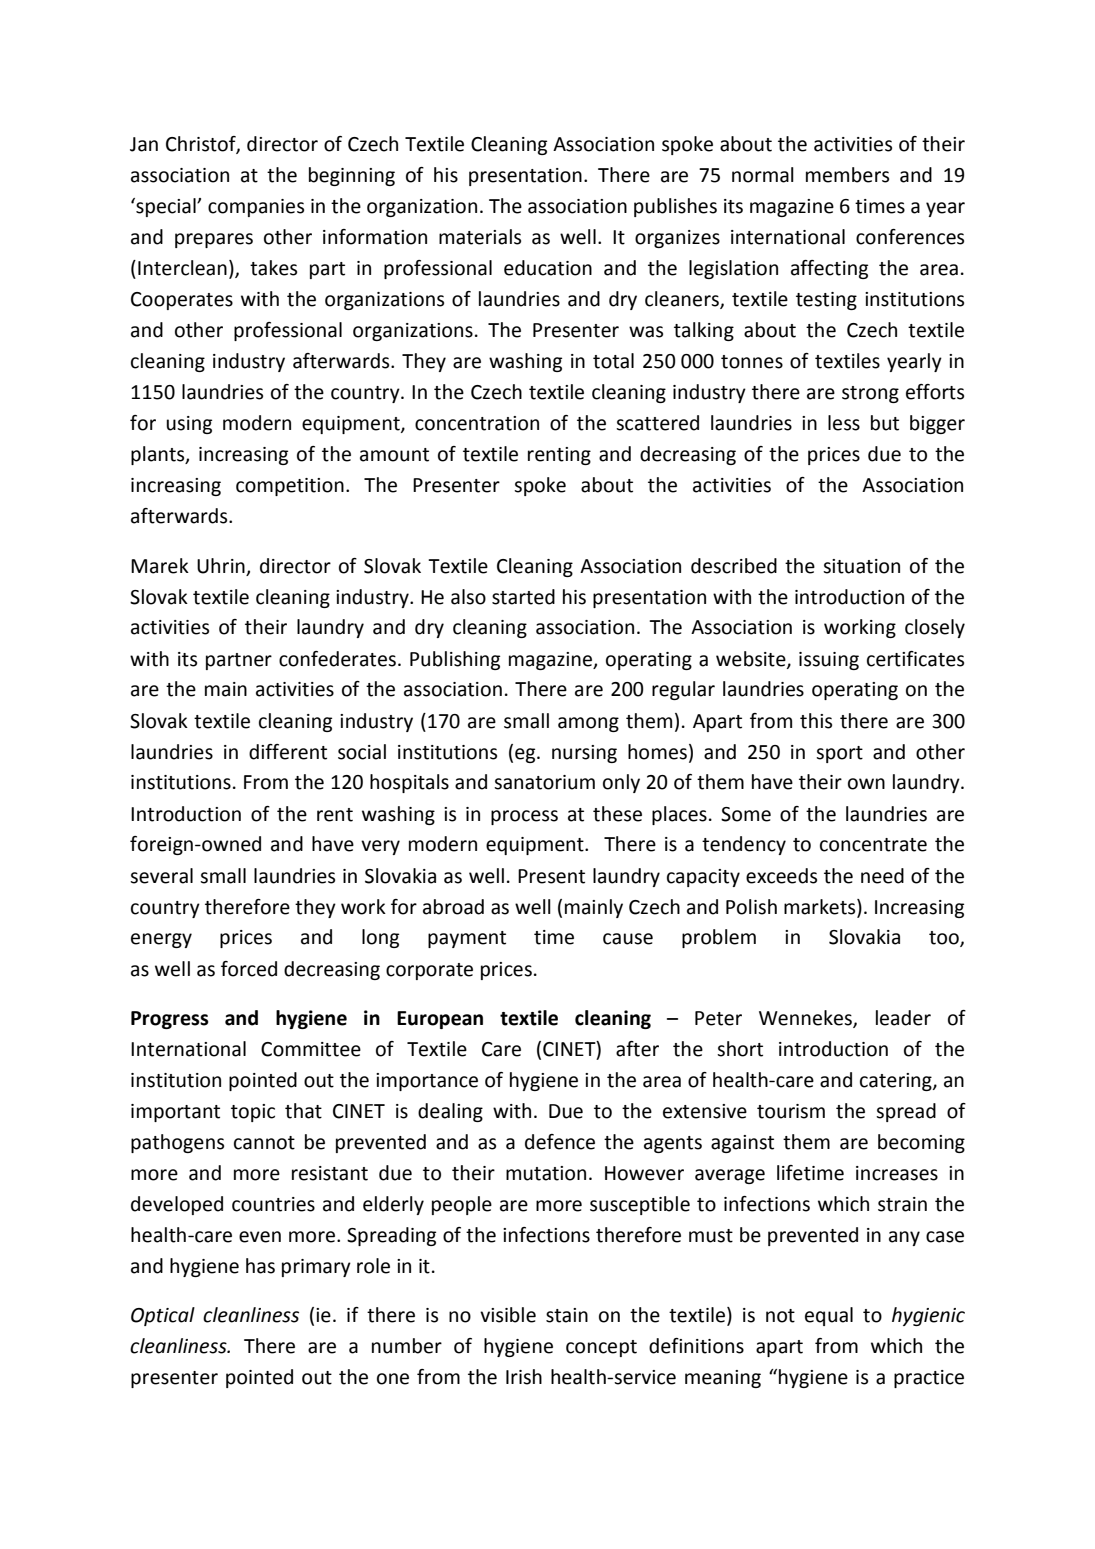 The height and width of the screenshot is (1549, 1095). What do you see at coordinates (844, 423) in the screenshot?
I see `less` at bounding box center [844, 423].
